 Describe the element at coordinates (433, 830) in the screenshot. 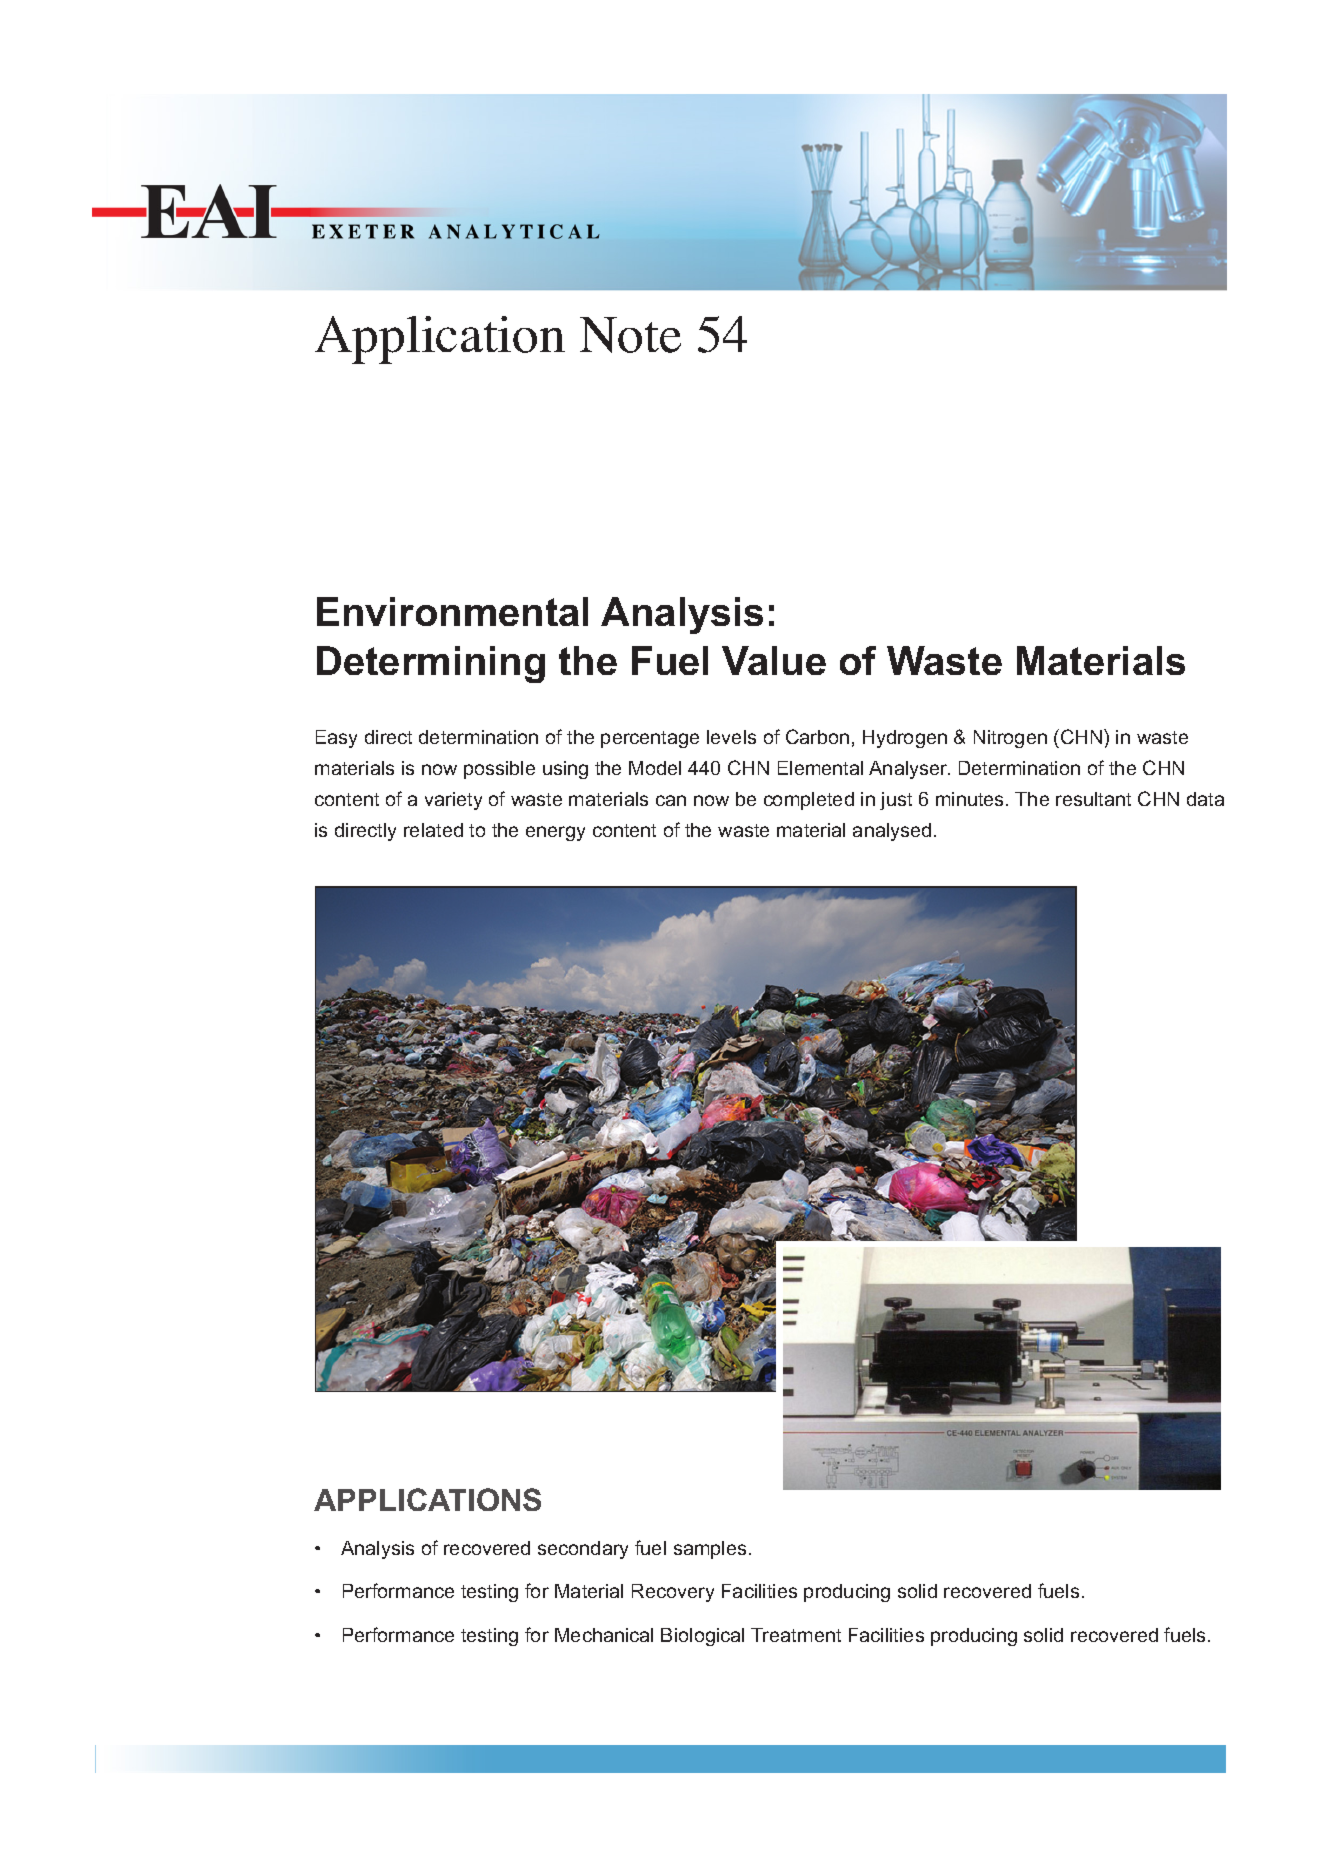

I see `related` at that location.
